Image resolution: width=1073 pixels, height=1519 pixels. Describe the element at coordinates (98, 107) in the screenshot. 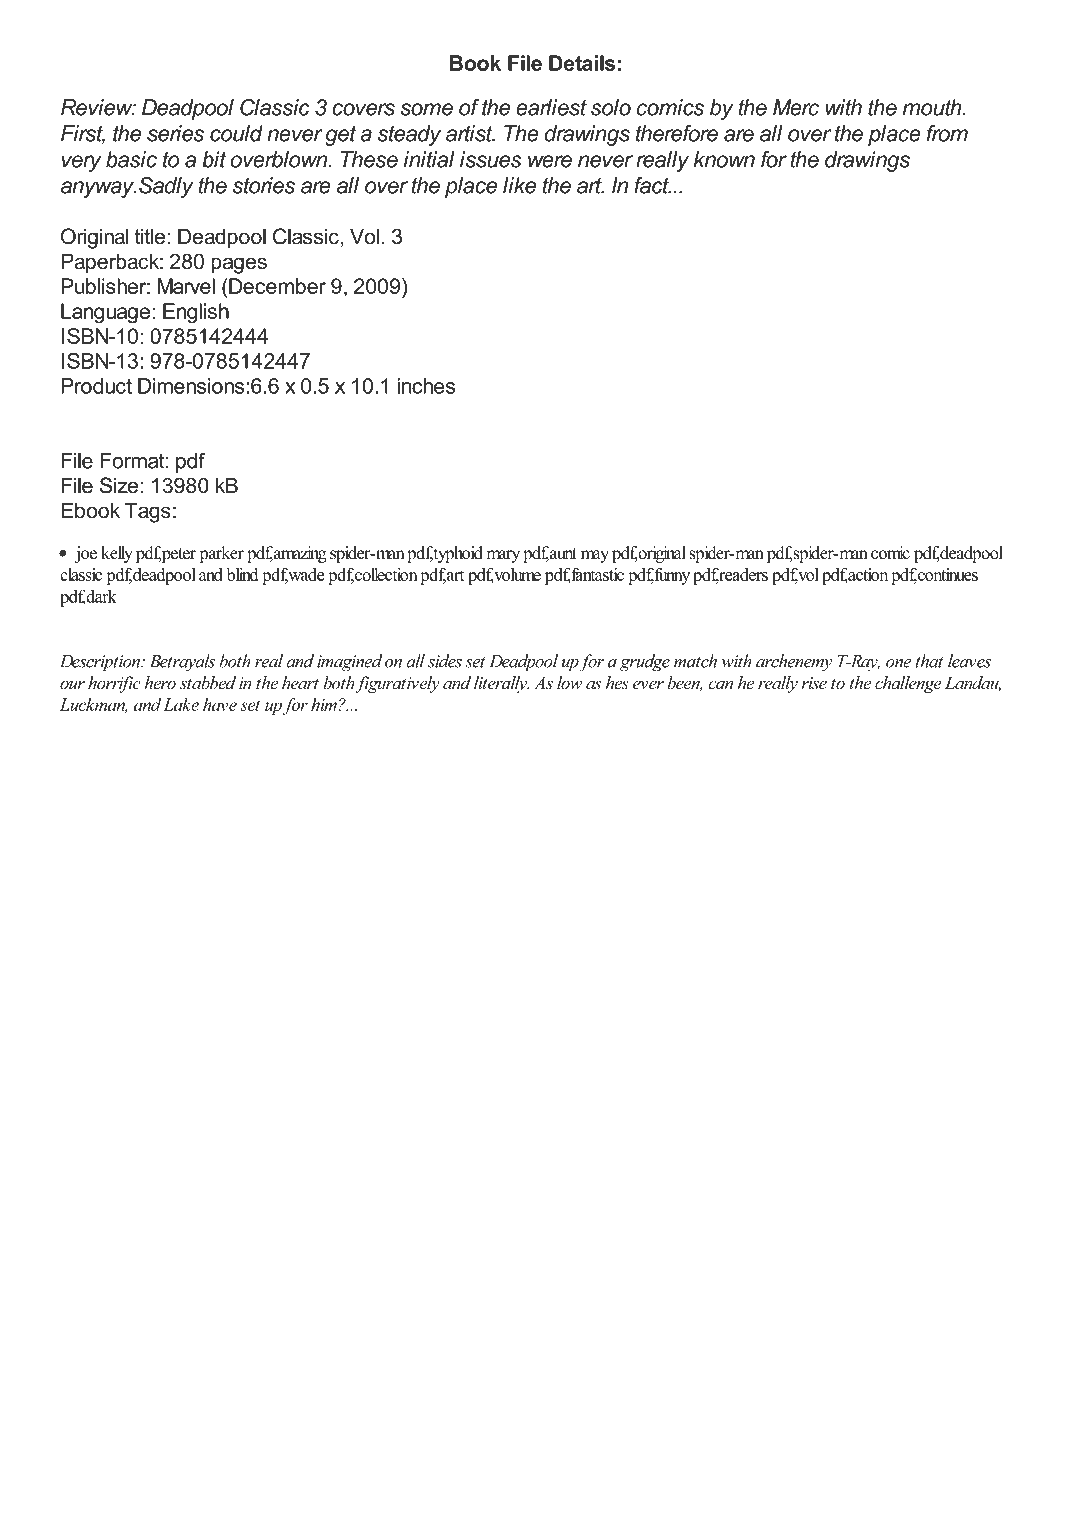

I see `Review` at that location.
